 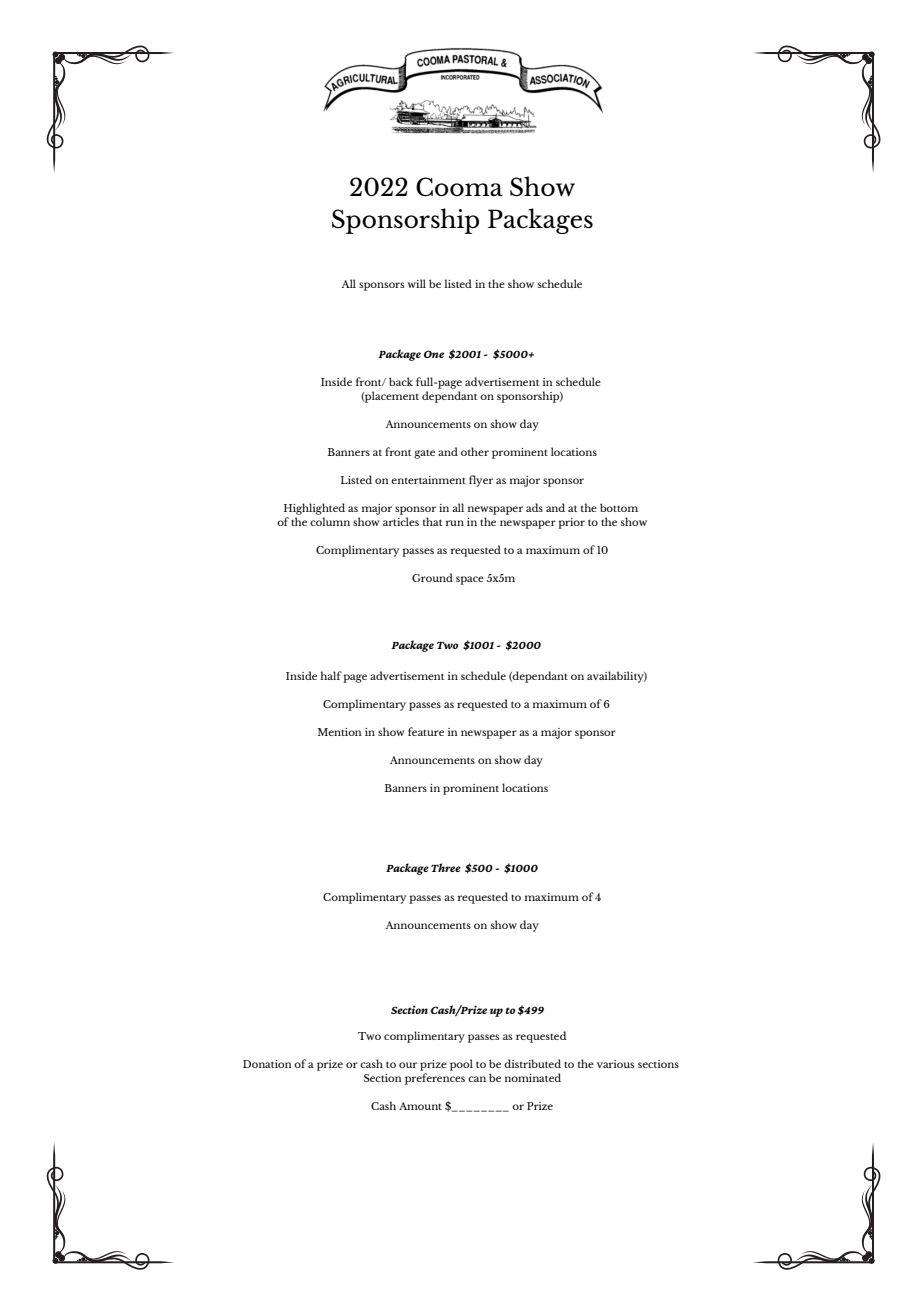 I want to click on preferences, so click(x=435, y=1079).
